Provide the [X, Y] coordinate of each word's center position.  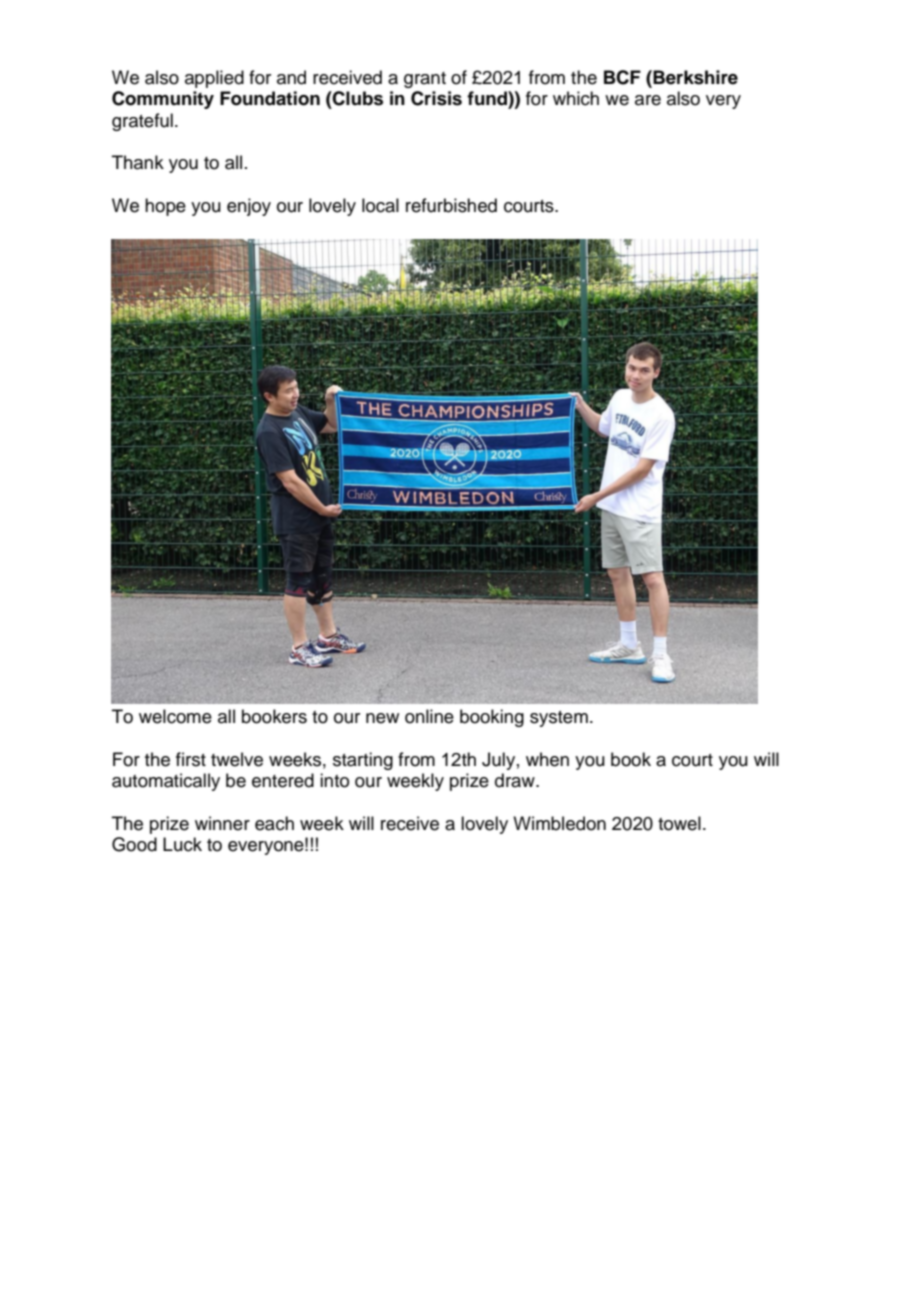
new [382, 718]
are [648, 100]
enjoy [249, 207]
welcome [175, 716]
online [429, 716]
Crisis [436, 98]
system [559, 719]
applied [214, 79]
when [547, 759]
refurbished [451, 205]
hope [165, 207]
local [380, 205]
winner [222, 823]
